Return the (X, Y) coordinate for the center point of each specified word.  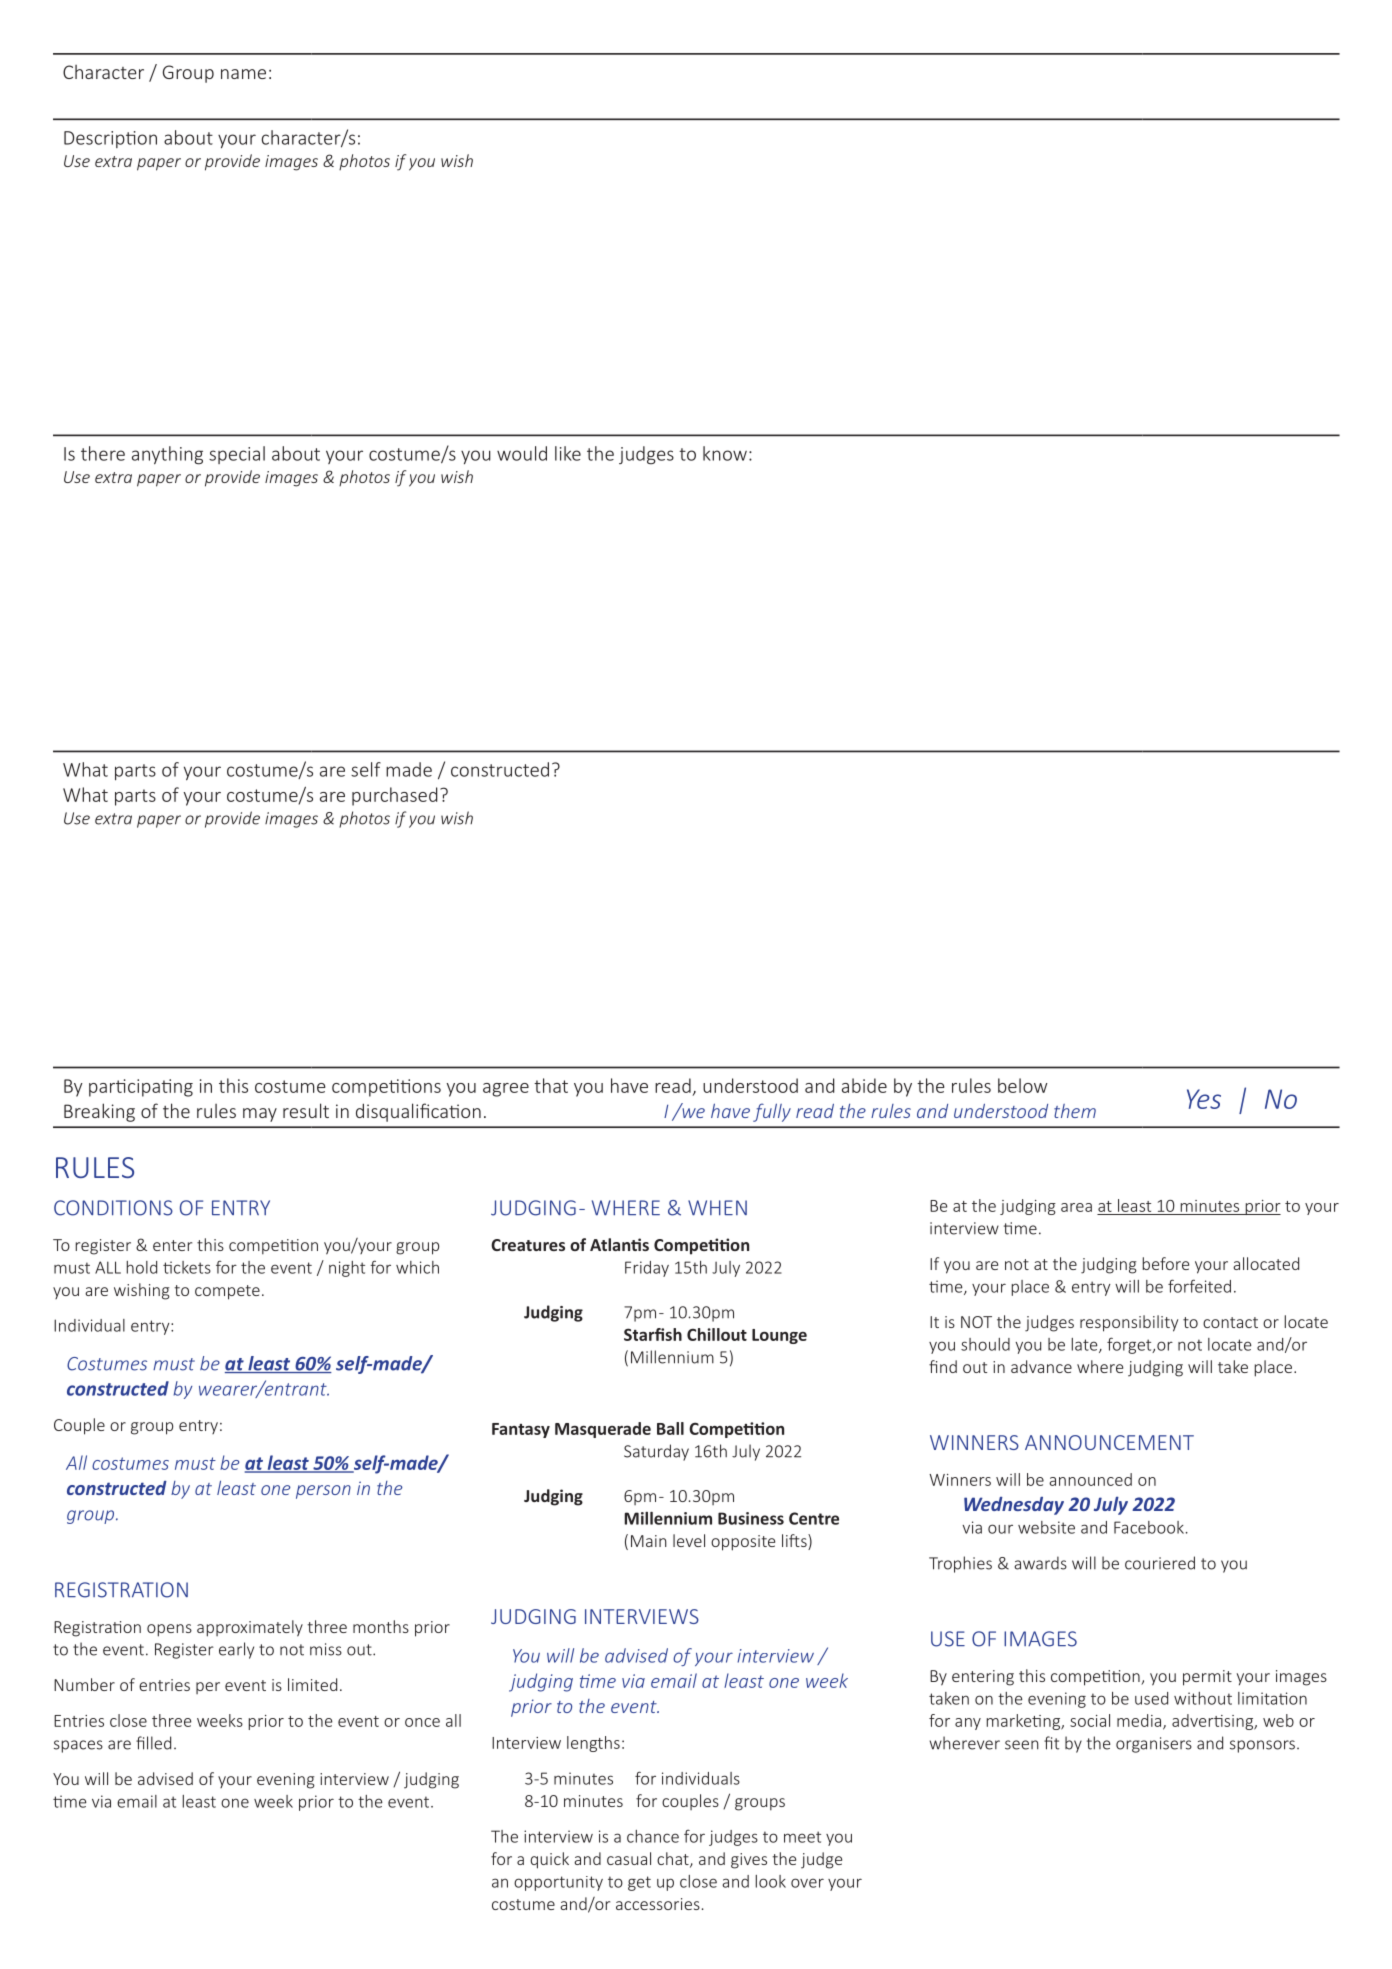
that (551, 1085)
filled (153, 1743)
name (243, 74)
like (568, 453)
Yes (1204, 1099)
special (237, 455)
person (323, 1492)
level (689, 1540)
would (522, 453)
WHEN (717, 1208)
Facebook (1149, 1527)
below (1022, 1085)
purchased (395, 796)
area (1076, 1207)
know (725, 453)
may (260, 1115)
